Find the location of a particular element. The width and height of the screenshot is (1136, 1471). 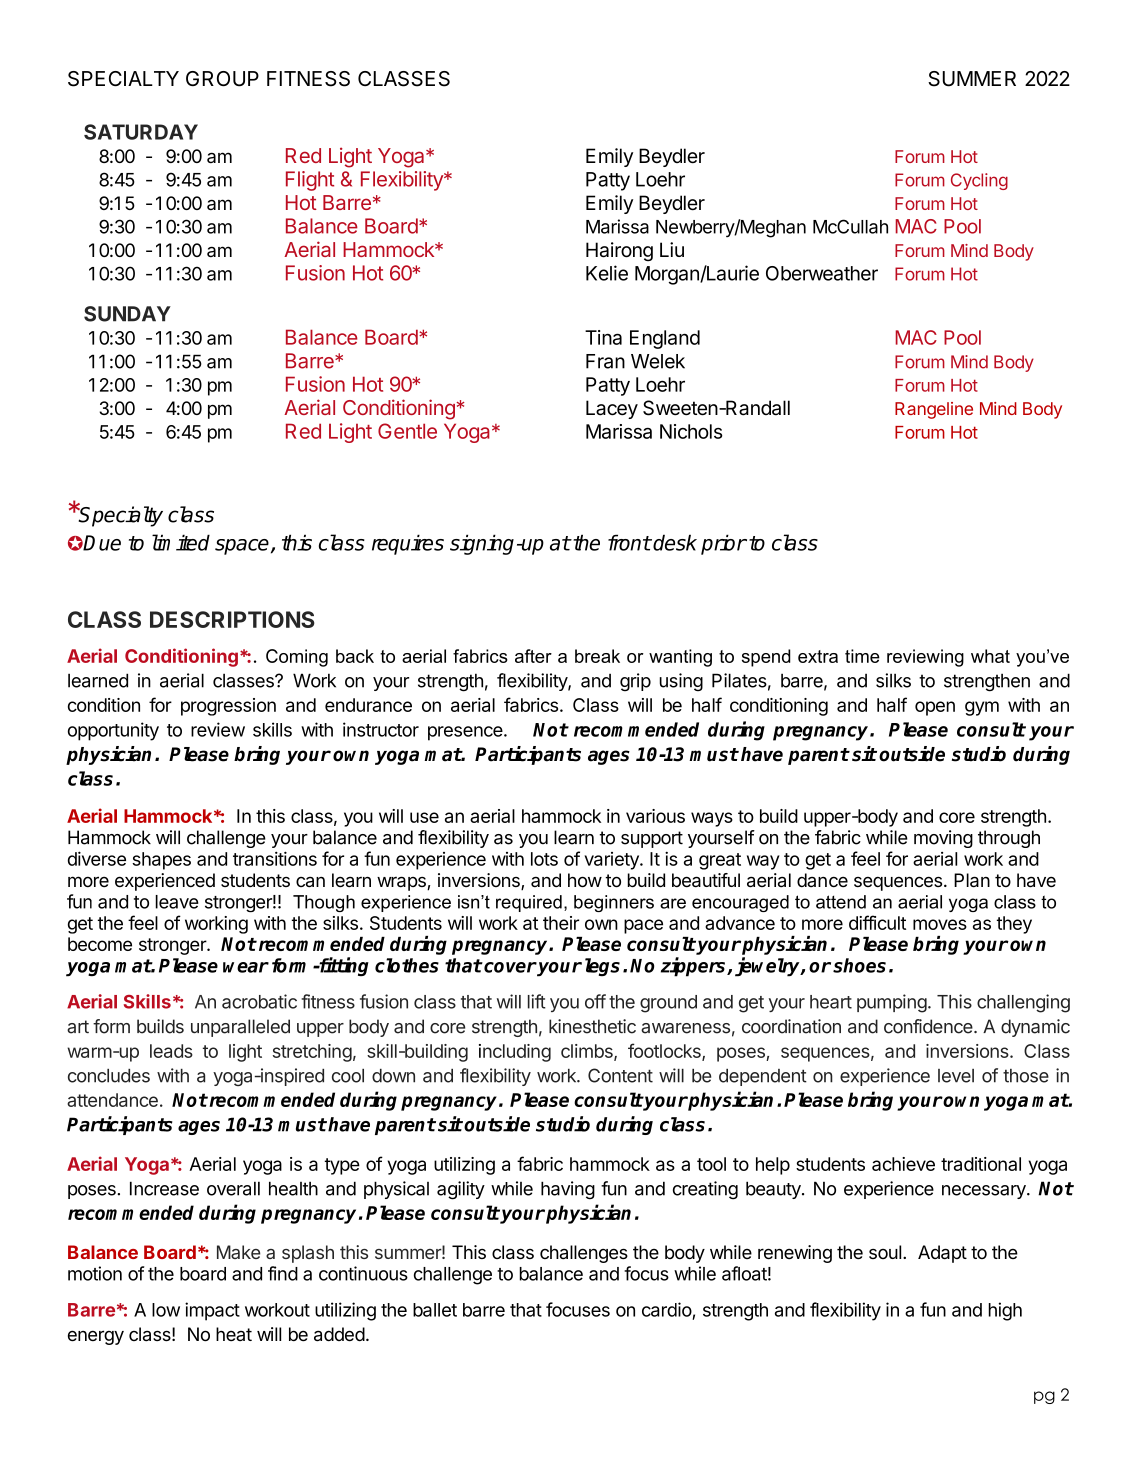

level is located at coordinates (956, 1076).
